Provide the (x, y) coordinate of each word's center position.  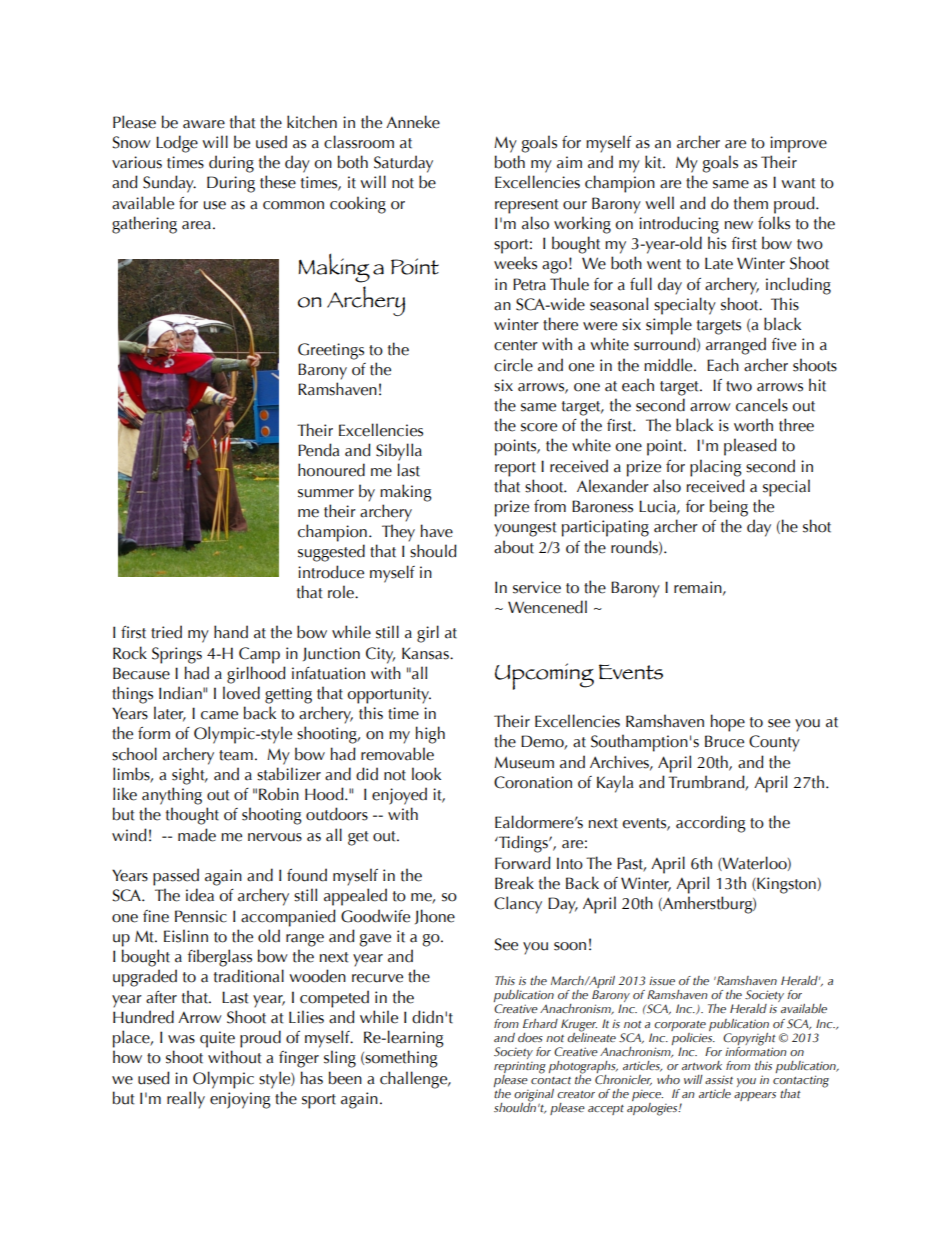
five (784, 344)
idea (200, 895)
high (430, 735)
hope (728, 723)
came (219, 715)
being (729, 508)
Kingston (786, 885)
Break (514, 883)
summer (326, 493)
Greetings (331, 351)
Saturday (403, 164)
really (186, 1100)
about (514, 547)
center (516, 345)
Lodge (177, 144)
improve (798, 144)
